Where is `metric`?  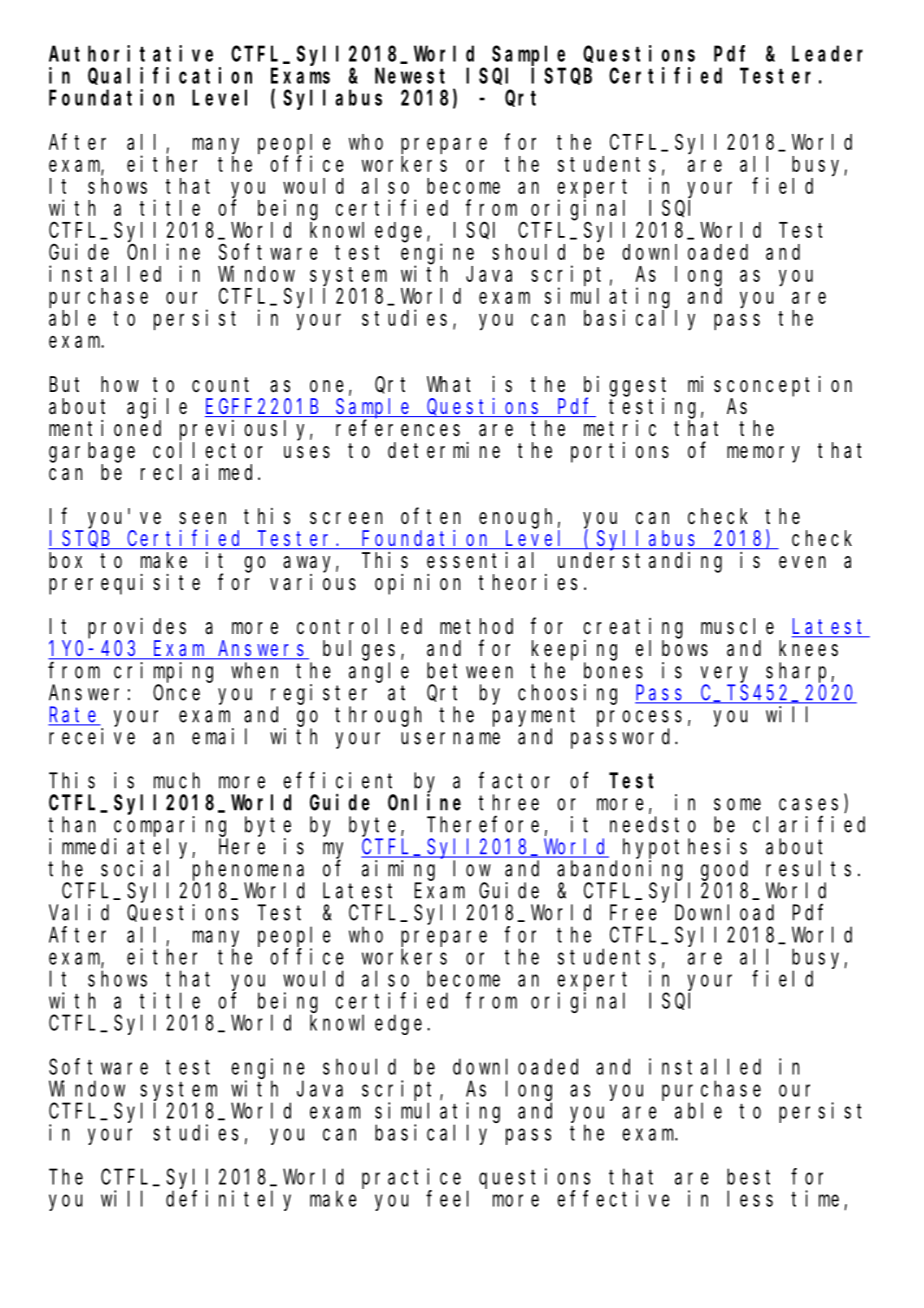
metric is located at coordinates (620, 428).
